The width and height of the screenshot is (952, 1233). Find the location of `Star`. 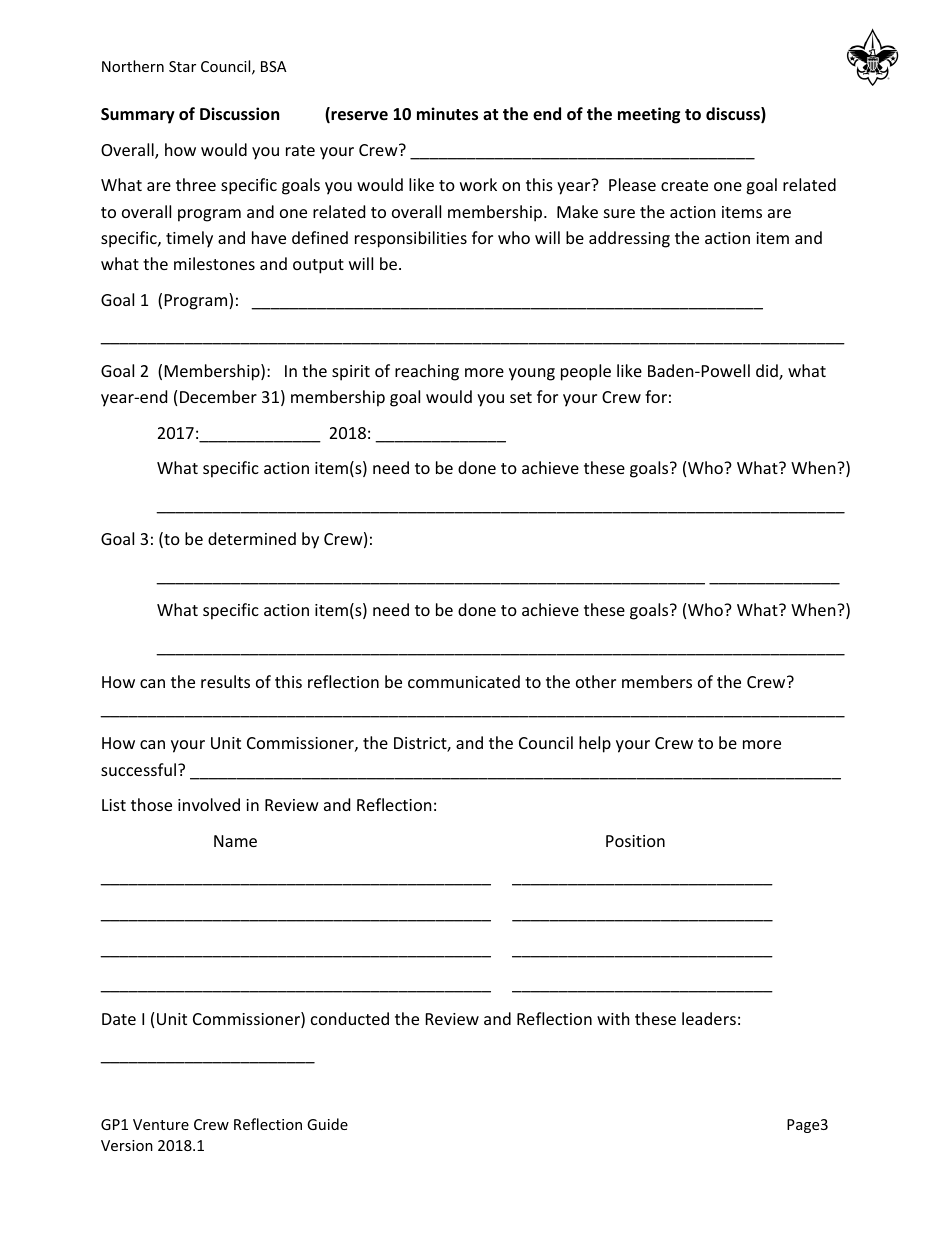

Star is located at coordinates (182, 66).
